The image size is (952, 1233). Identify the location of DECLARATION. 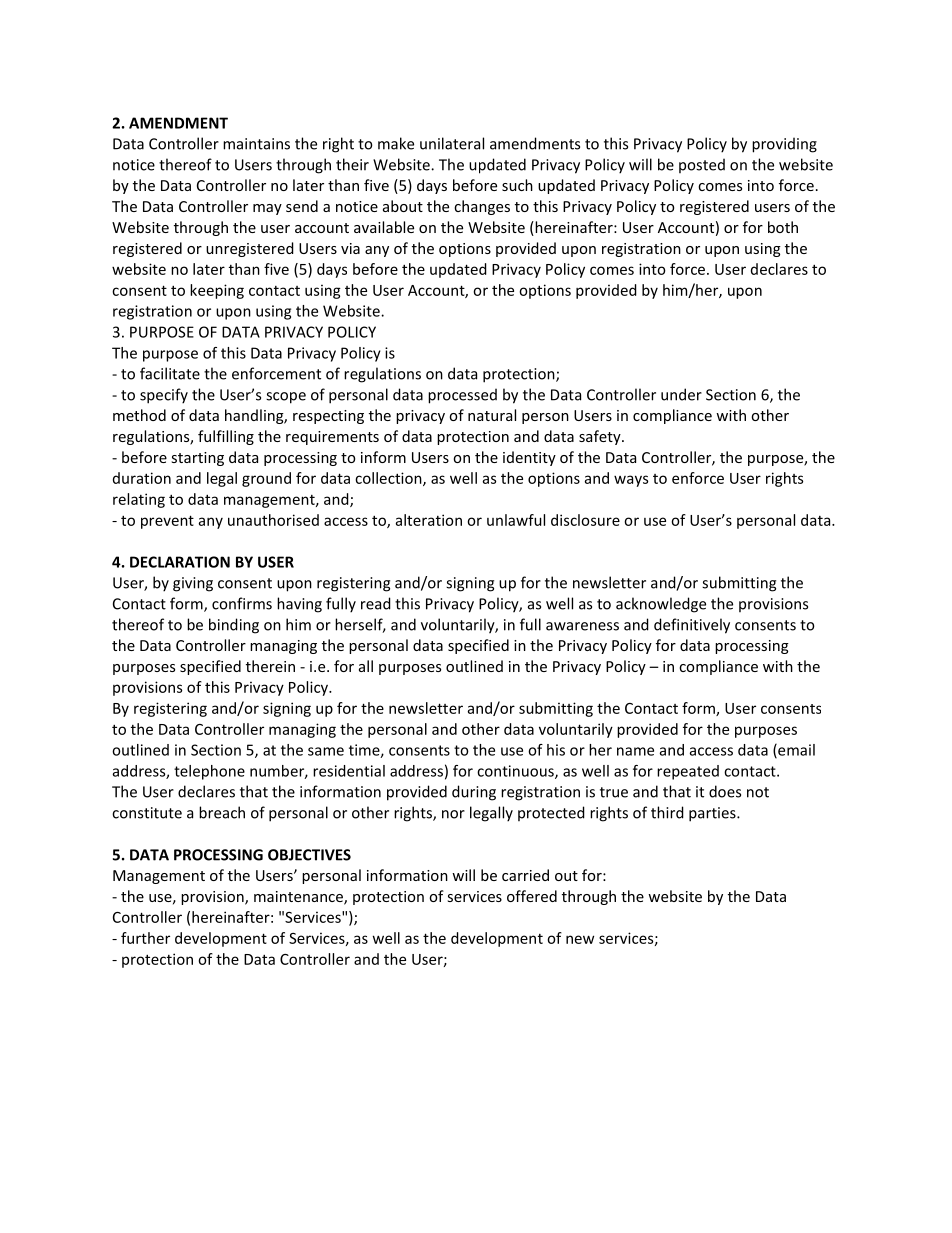
(180, 562).
